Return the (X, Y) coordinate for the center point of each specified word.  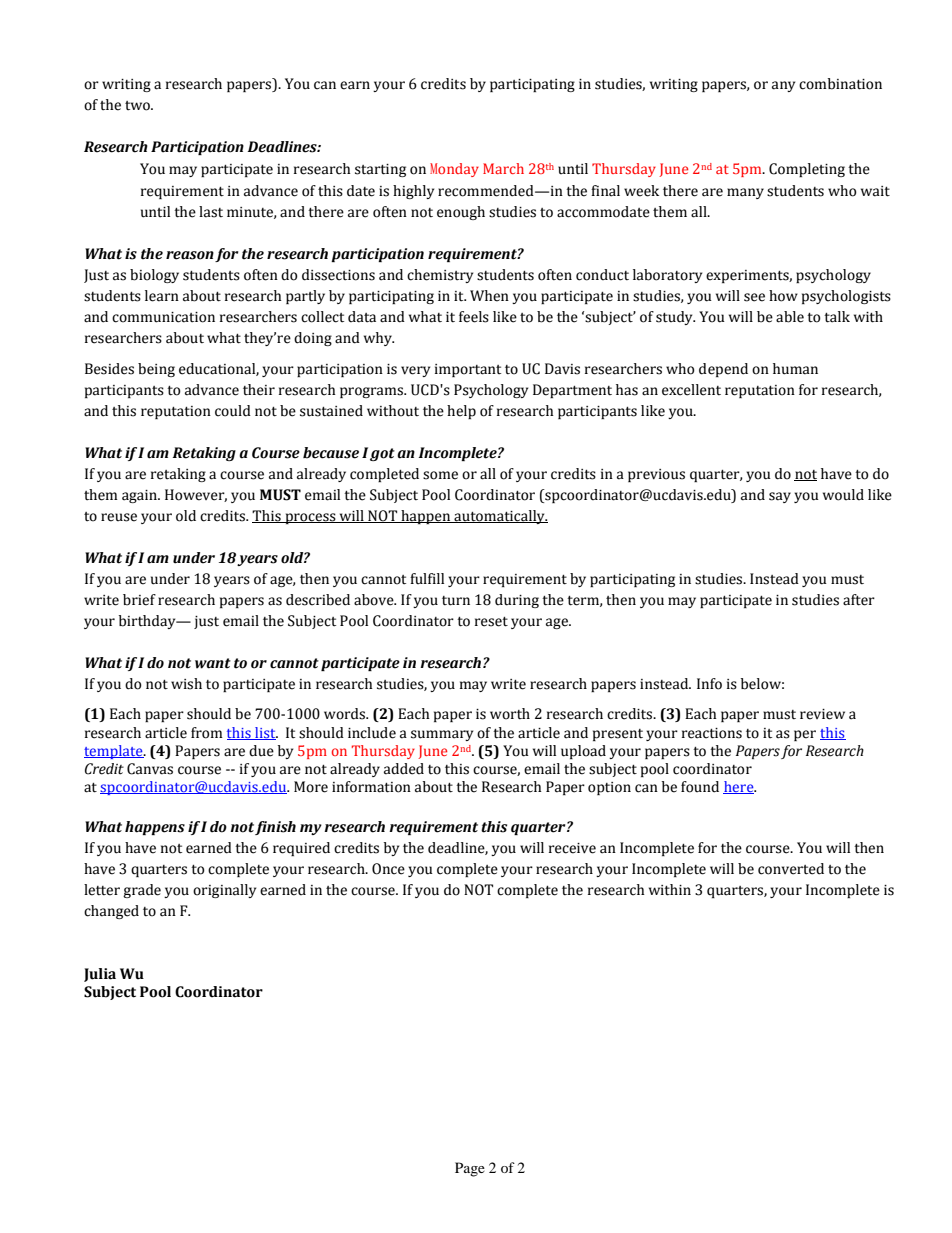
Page (470, 1169)
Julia (100, 975)
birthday (148, 622)
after (859, 600)
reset (491, 622)
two (138, 106)
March (503, 168)
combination (840, 84)
